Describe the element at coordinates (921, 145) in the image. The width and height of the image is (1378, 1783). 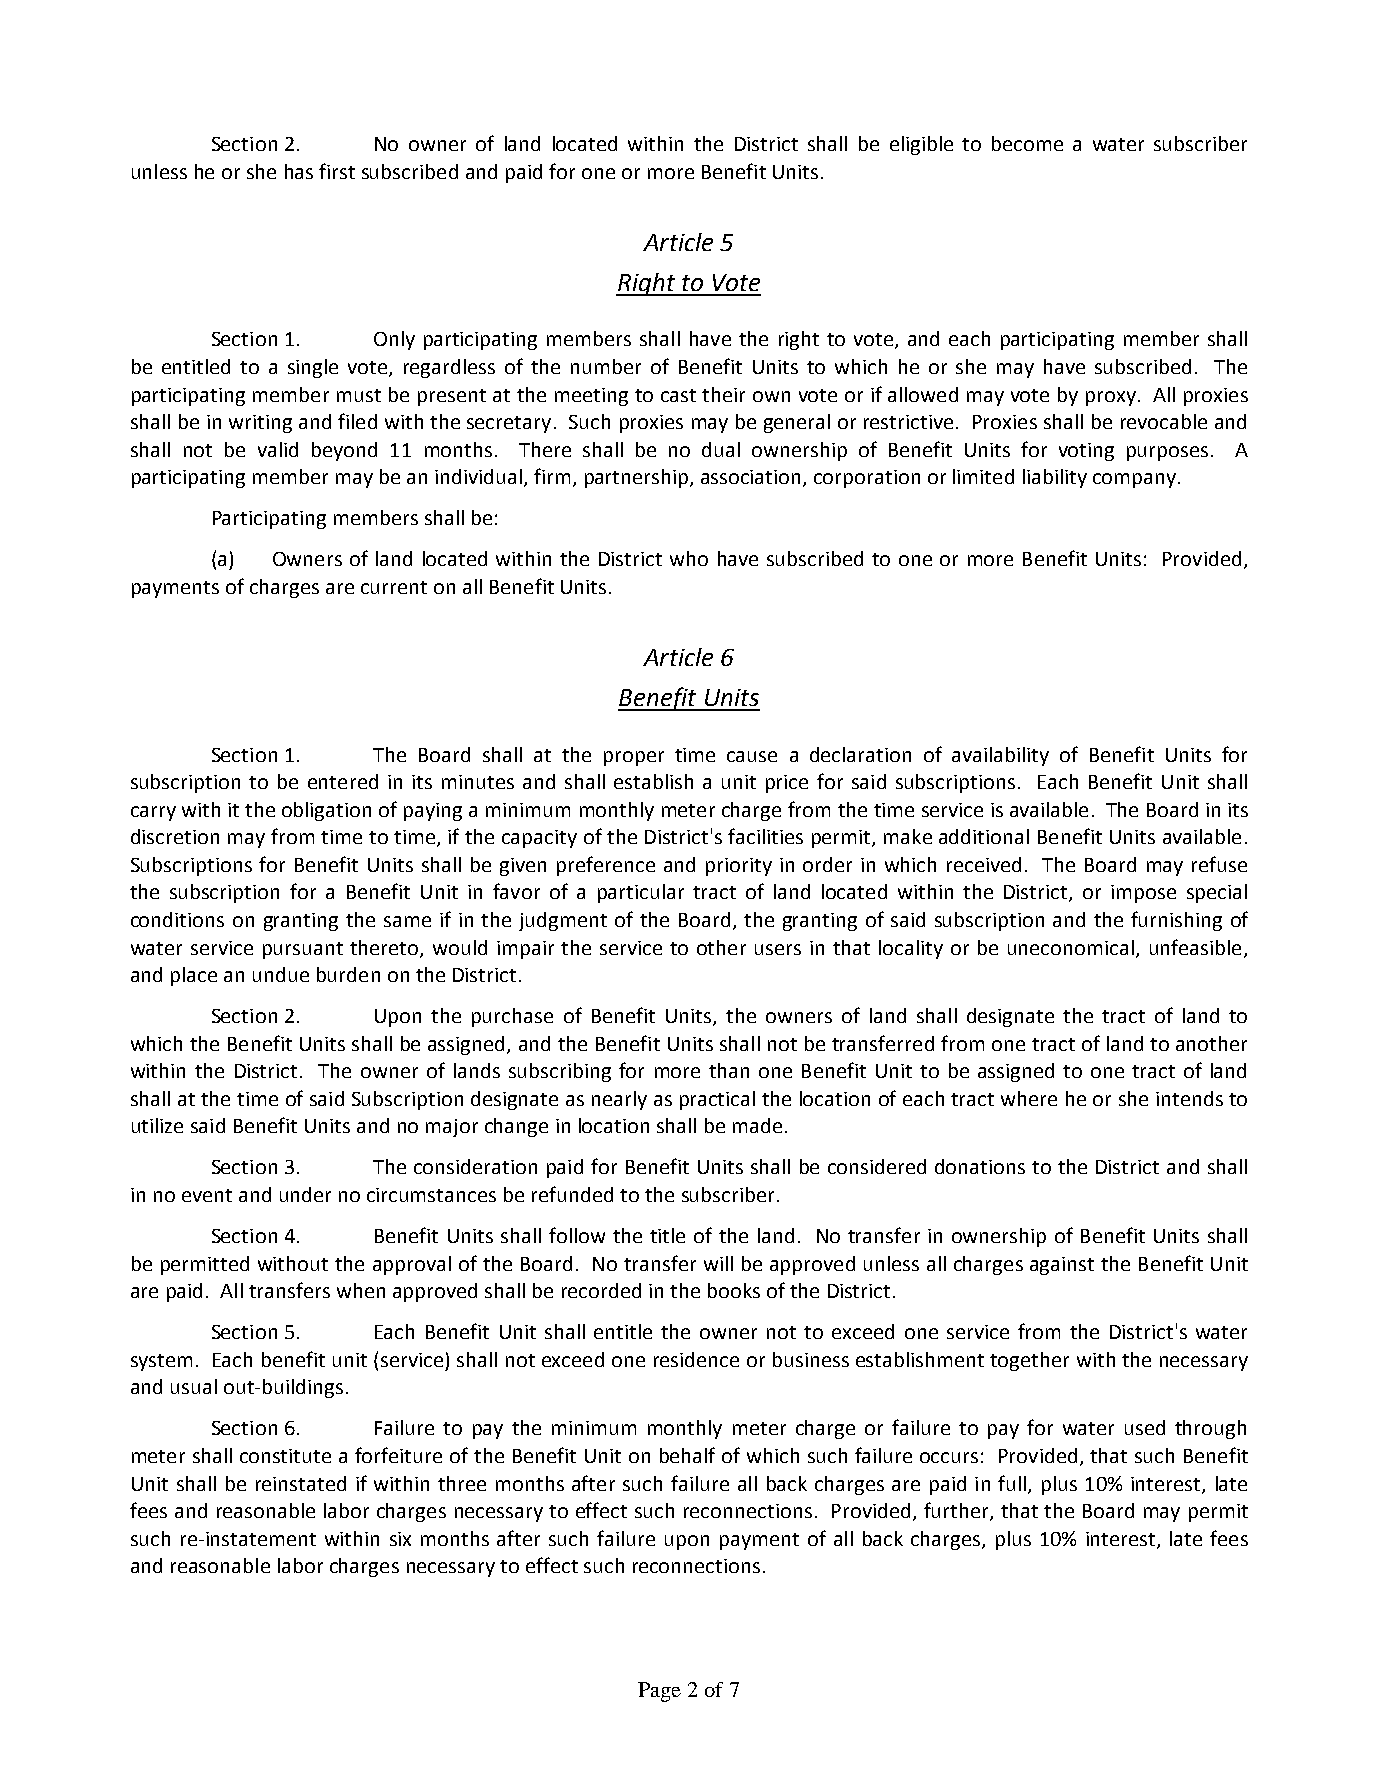
I see `eligible` at that location.
